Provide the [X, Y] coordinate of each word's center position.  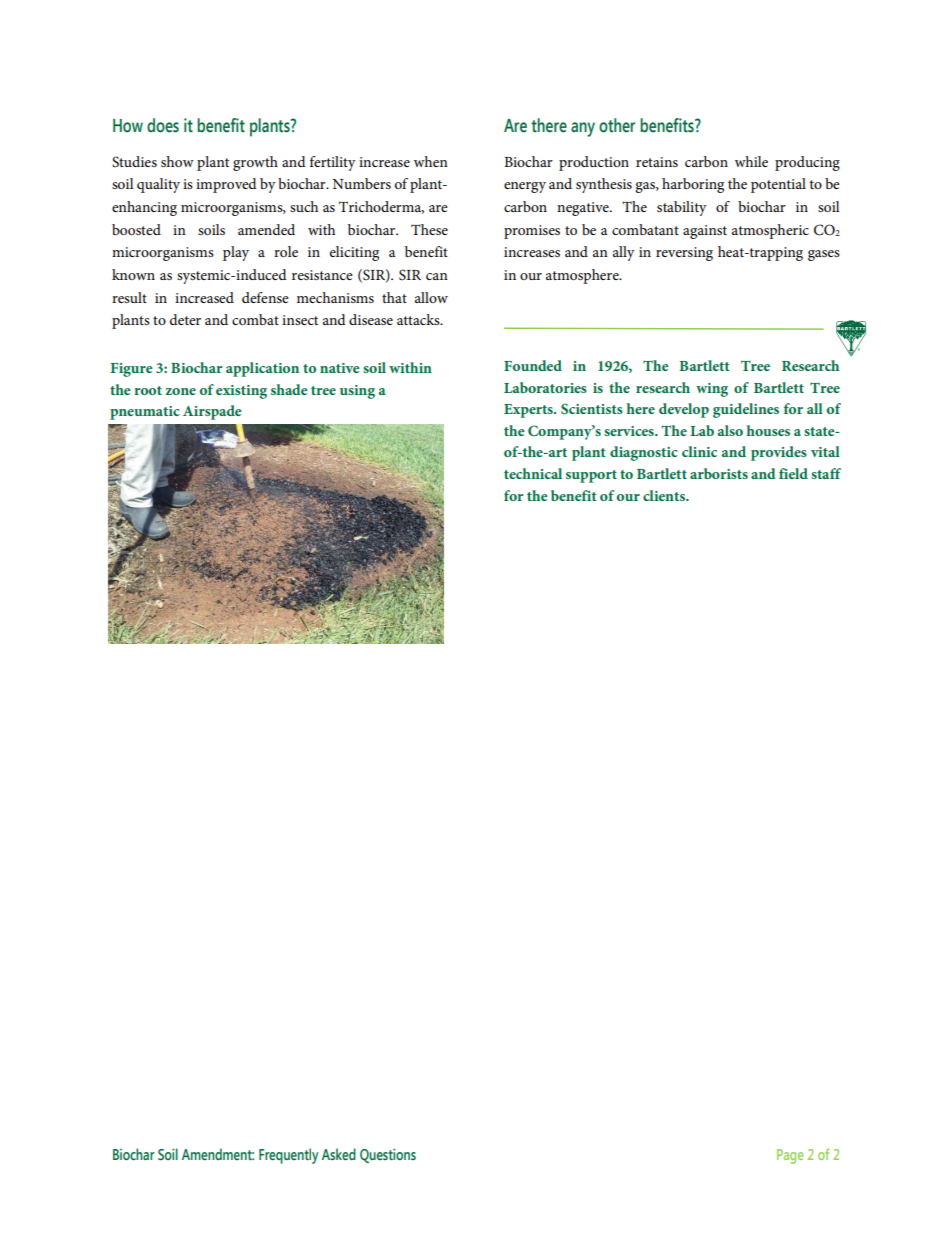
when [431, 161]
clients [665, 495]
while [751, 161]
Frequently [288, 1156]
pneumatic [145, 413]
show [177, 161]
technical [533, 473]
